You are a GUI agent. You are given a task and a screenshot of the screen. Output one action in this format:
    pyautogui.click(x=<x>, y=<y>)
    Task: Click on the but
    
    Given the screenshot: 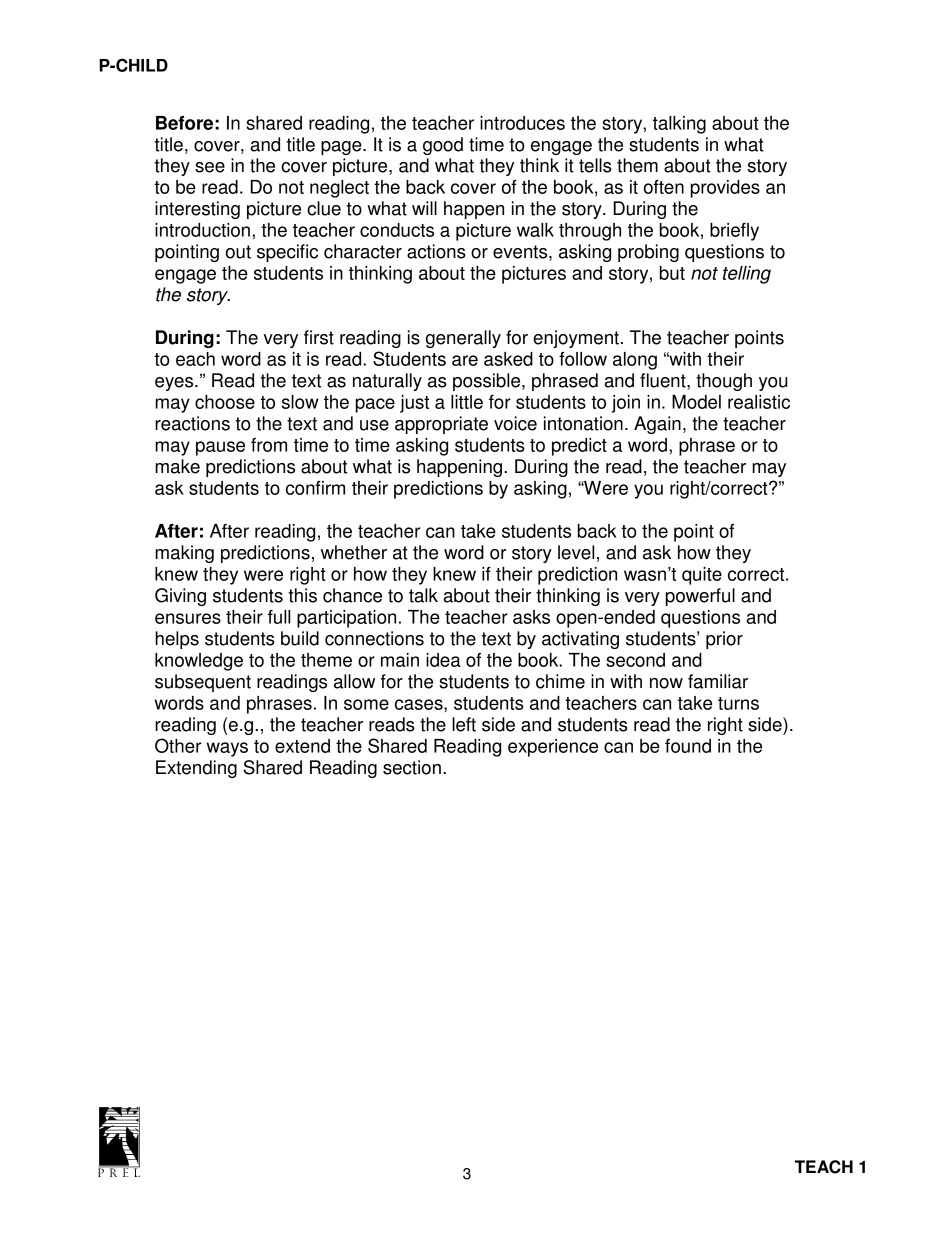 What is the action you would take?
    pyautogui.click(x=672, y=273)
